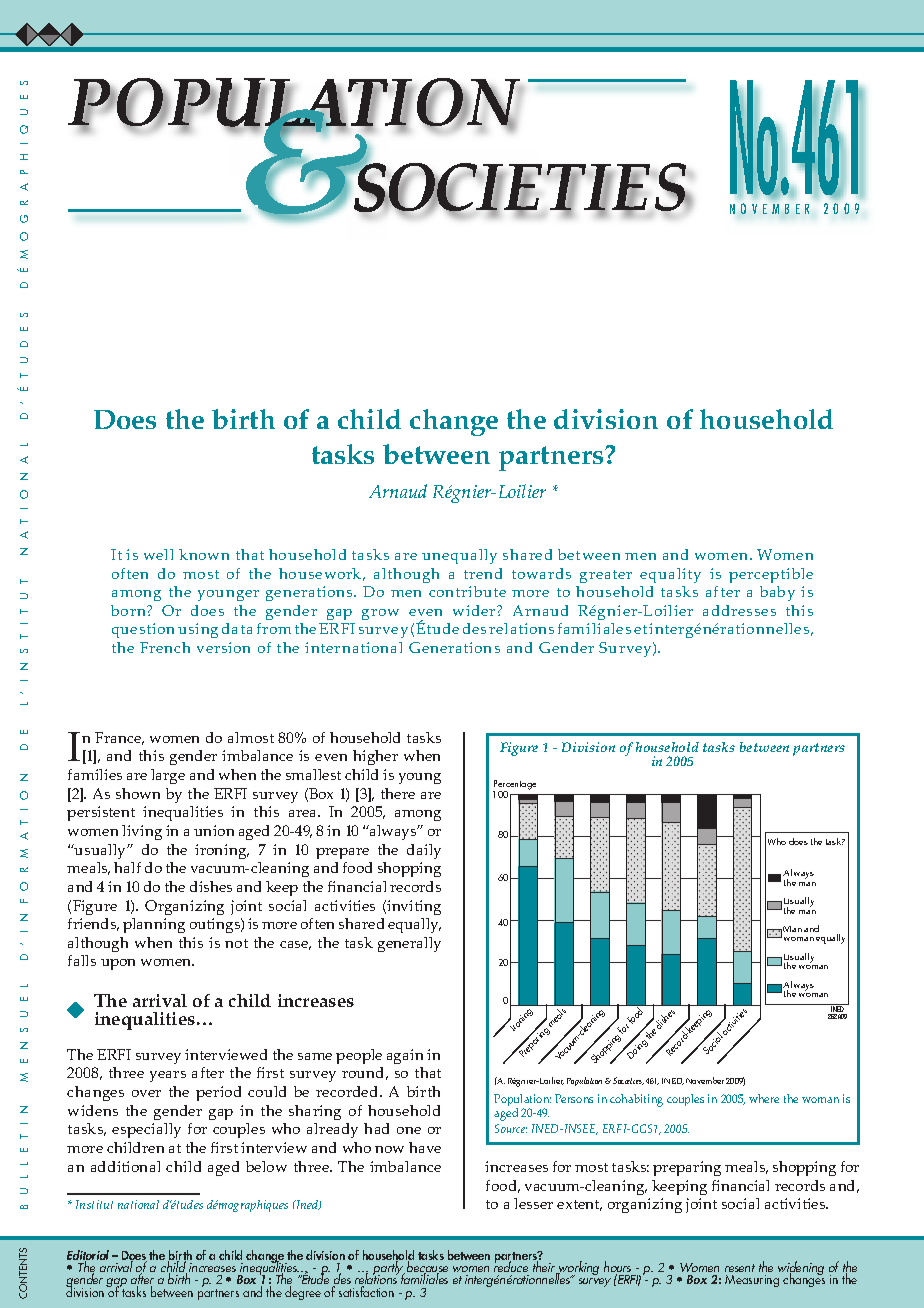  What do you see at coordinates (467, 591) in the document?
I see `contribute` at bounding box center [467, 591].
